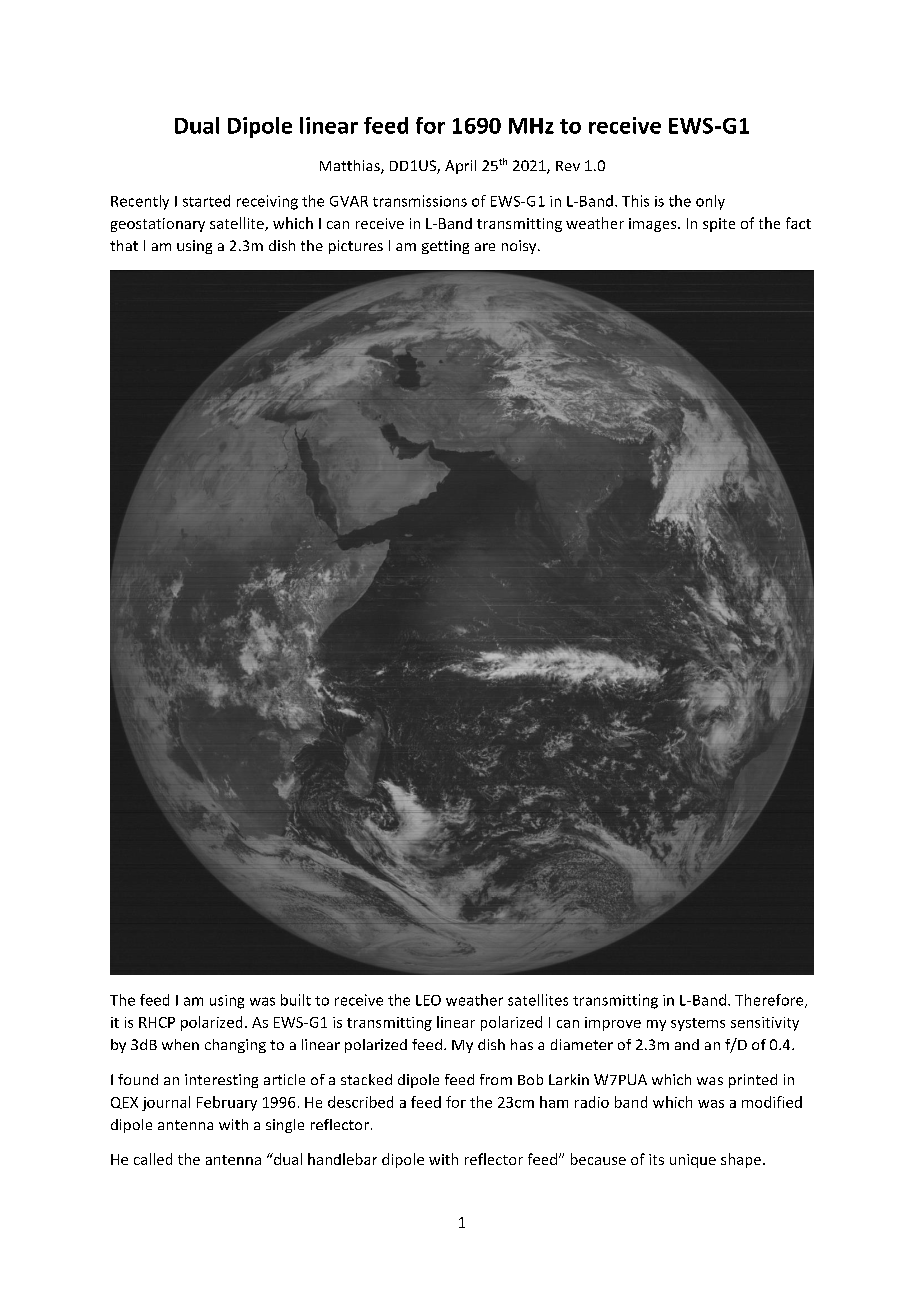 This screenshot has width=924, height=1308. I want to click on LEO, so click(428, 1000).
